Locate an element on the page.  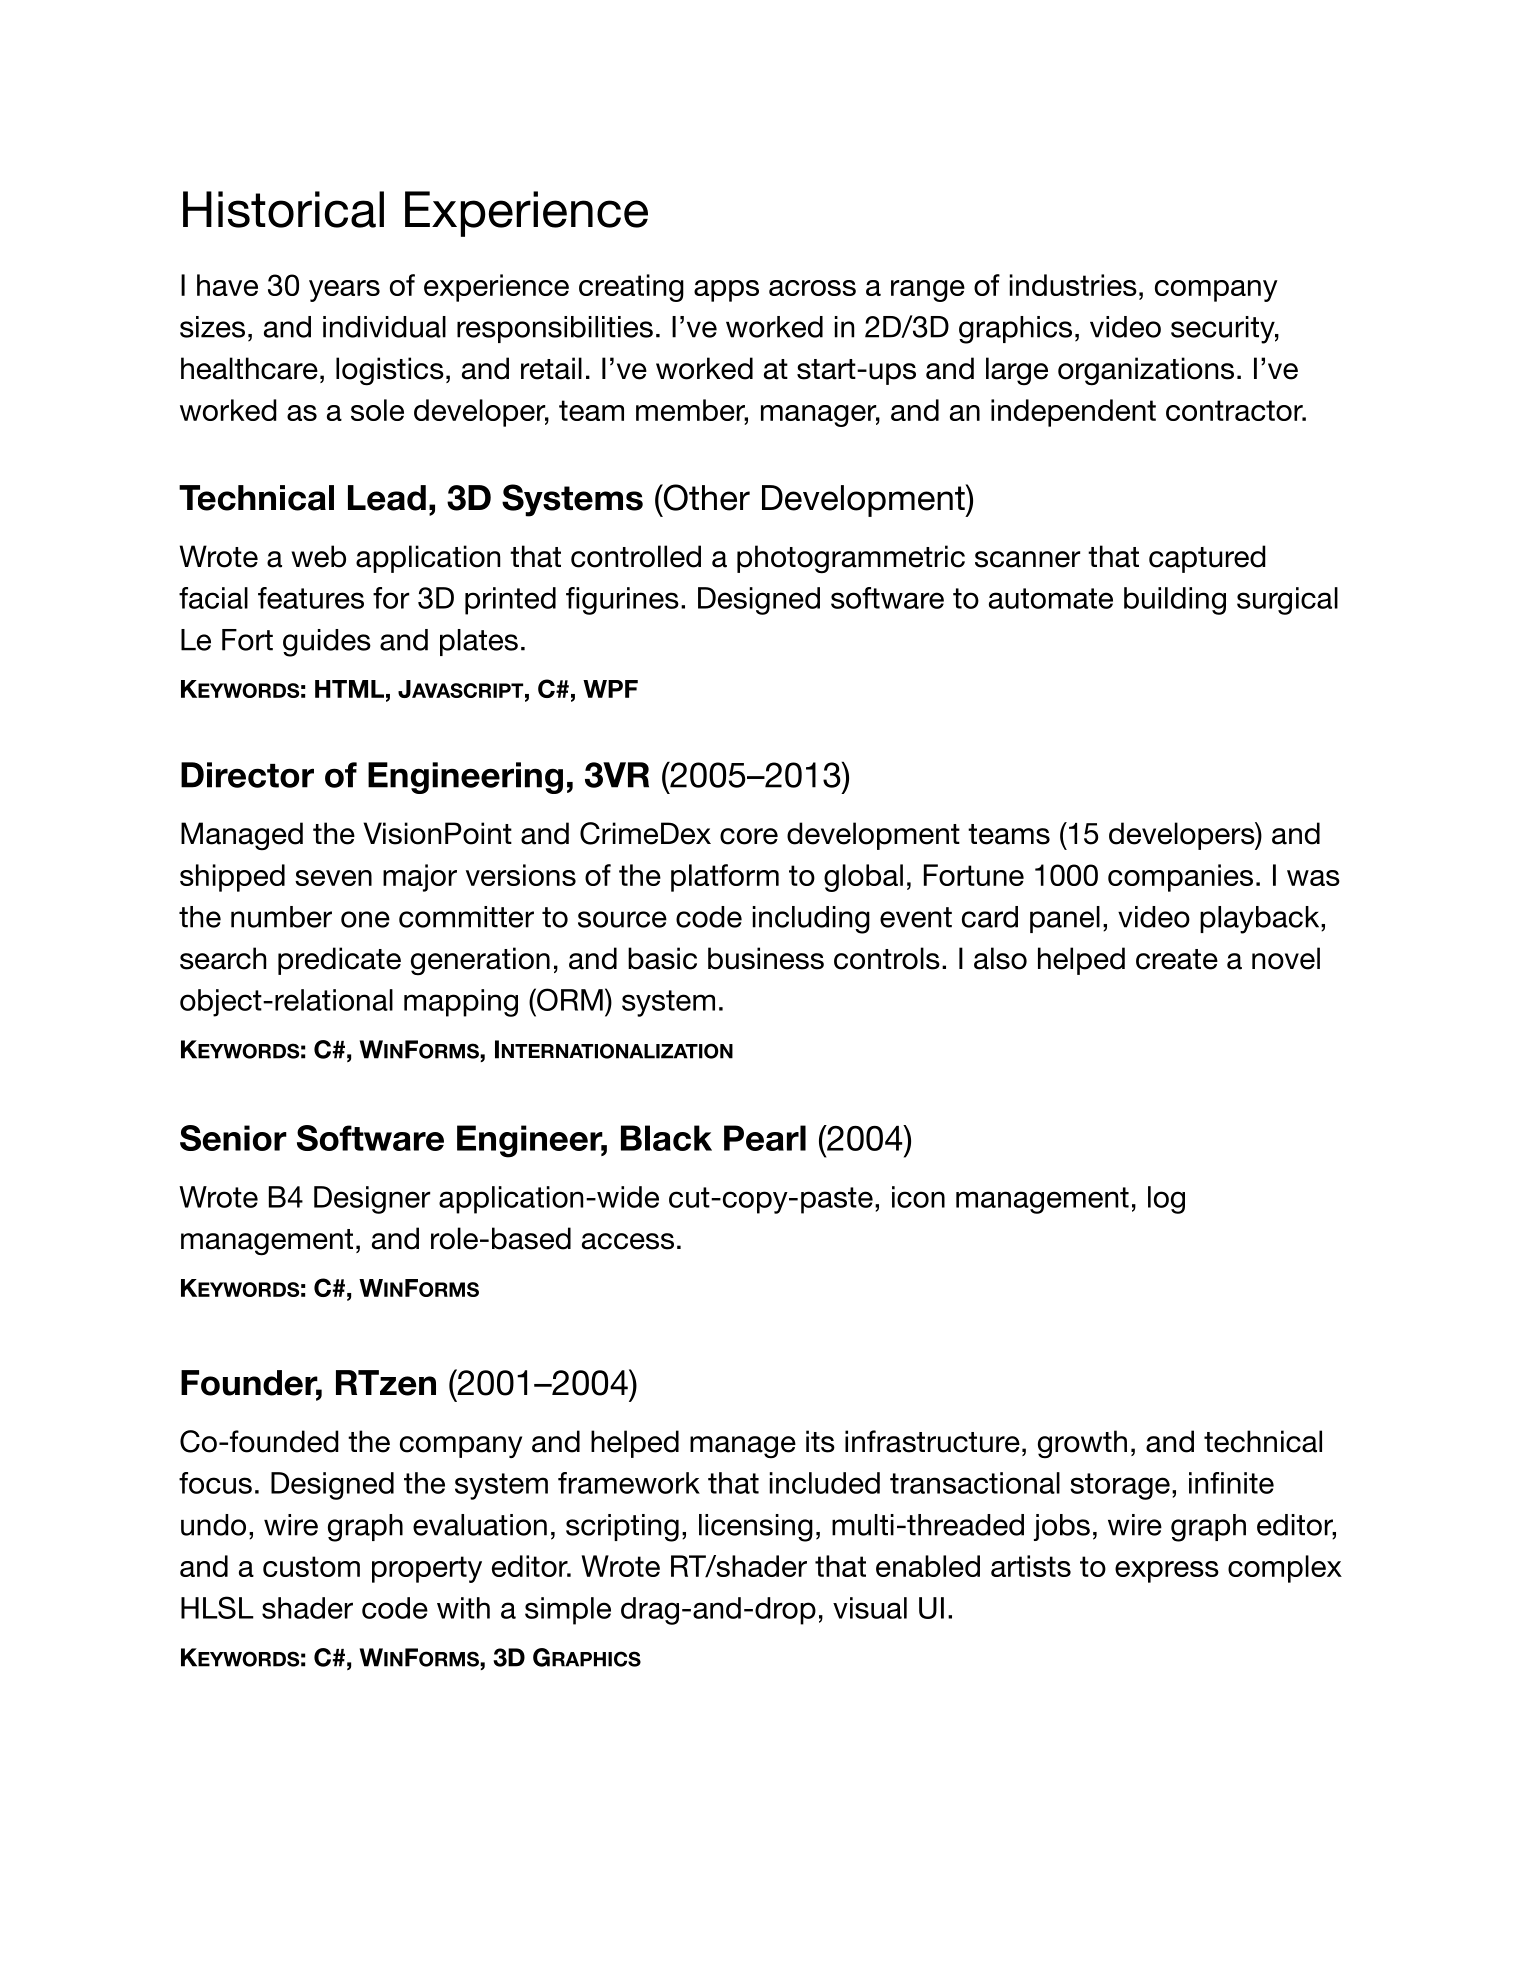
Designer is located at coordinates (372, 1200).
